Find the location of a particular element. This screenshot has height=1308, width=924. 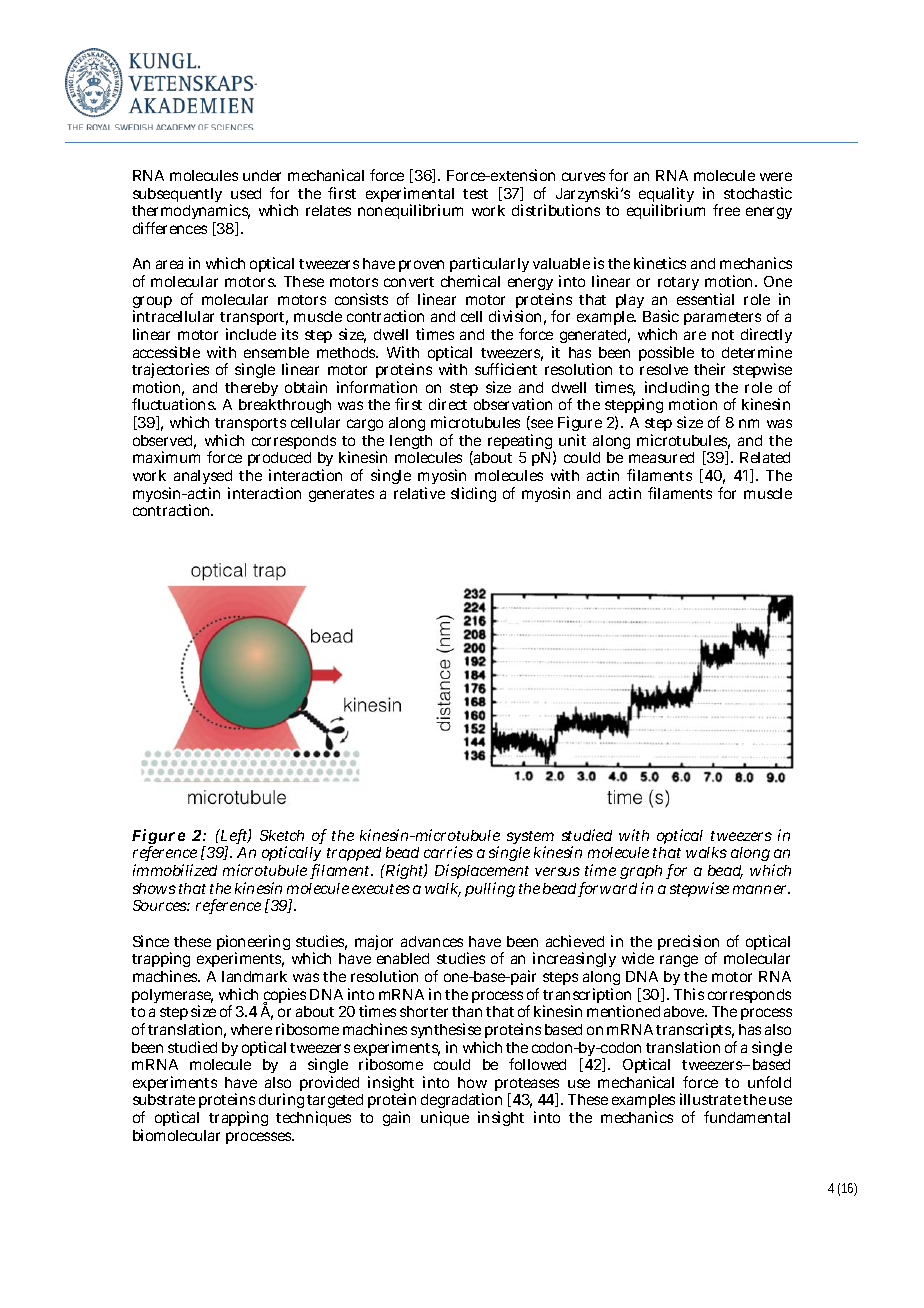

test is located at coordinates (475, 194).
